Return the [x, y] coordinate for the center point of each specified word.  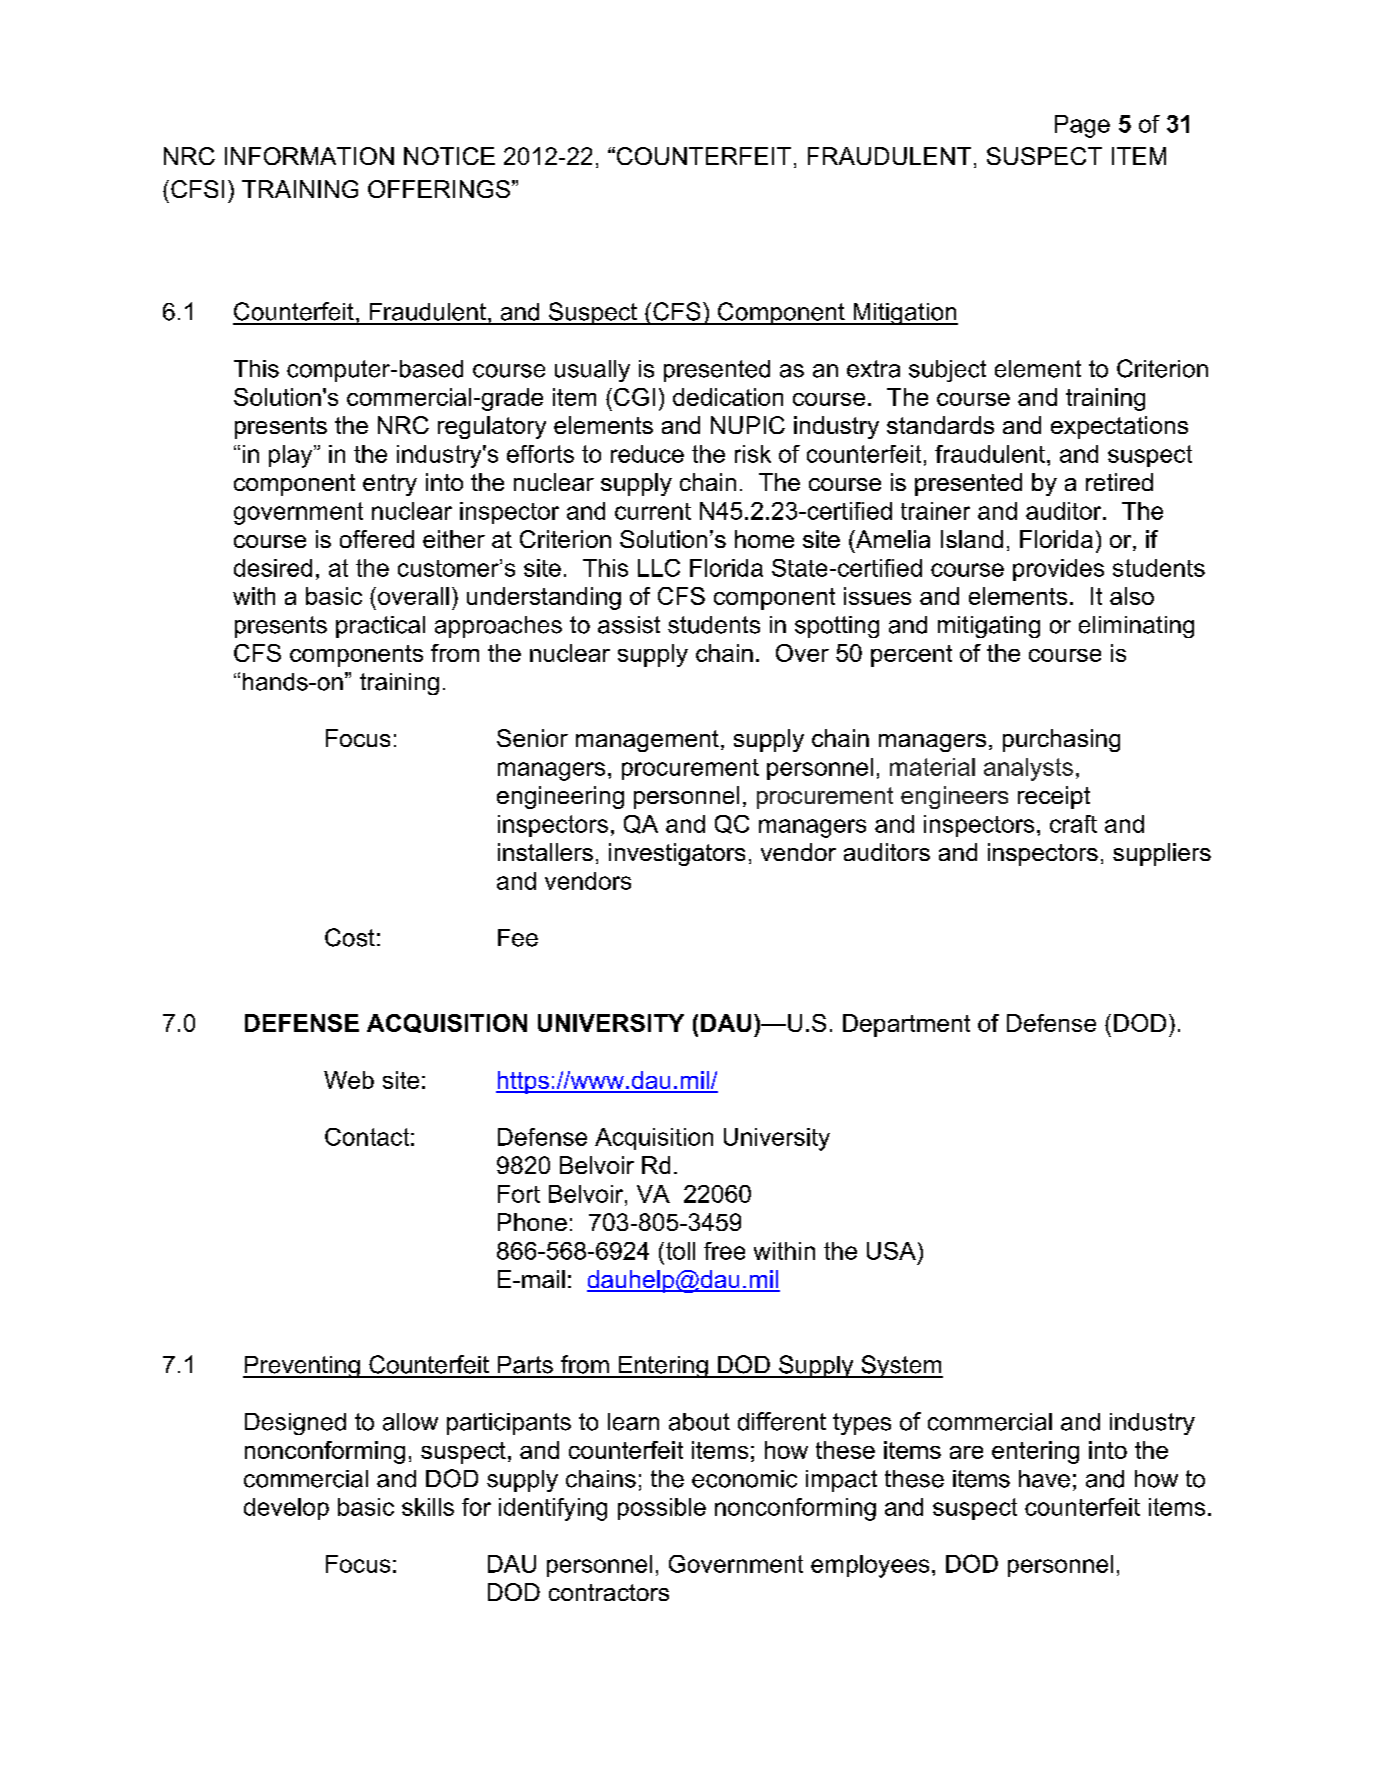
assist [629, 625]
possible [662, 1509]
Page [1082, 126]
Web [349, 1080]
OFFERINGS [439, 189]
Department [906, 1025]
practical [380, 627]
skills [428, 1507]
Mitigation [904, 314]
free [724, 1251]
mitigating [989, 627]
